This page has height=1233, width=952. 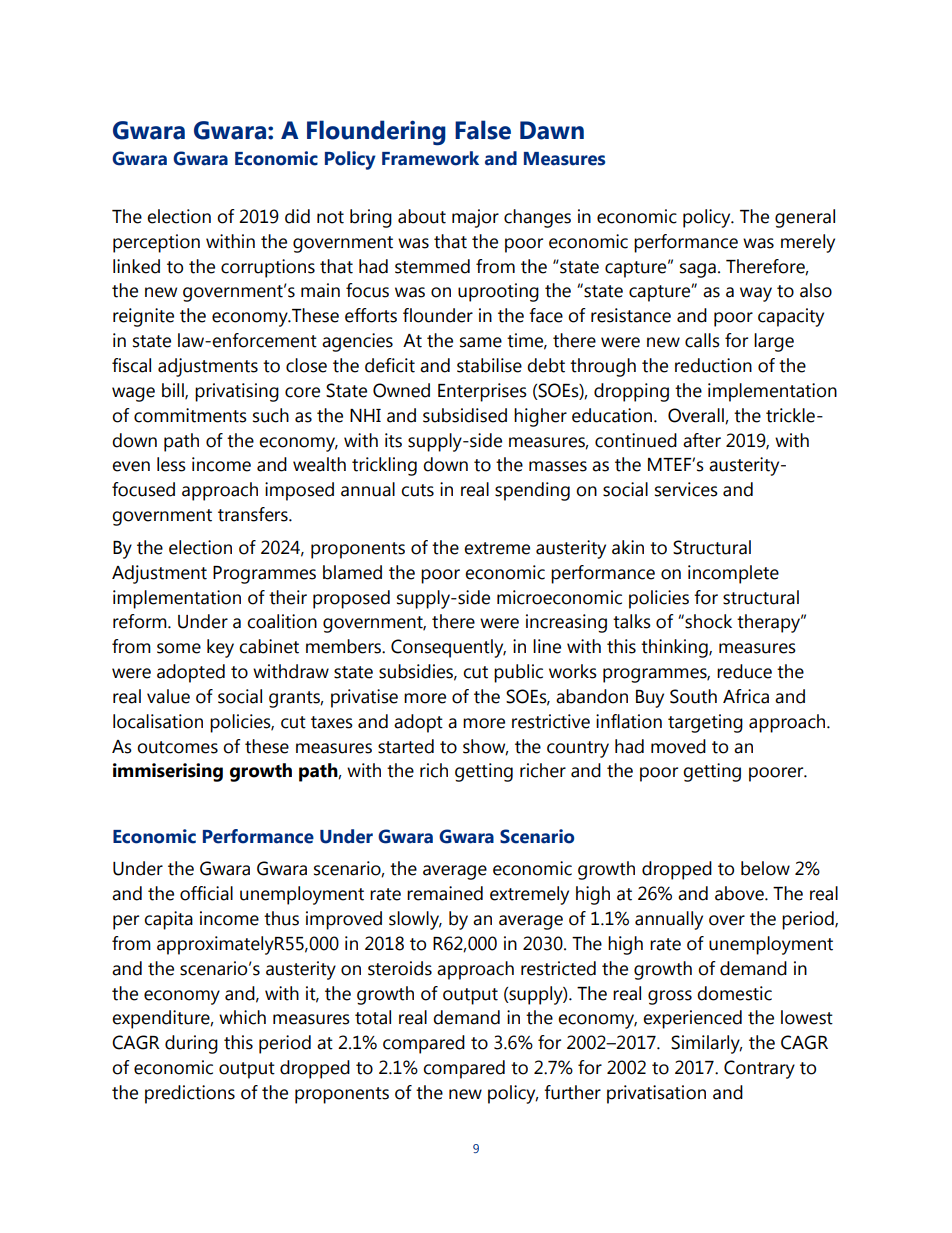 I want to click on public, so click(x=518, y=673).
